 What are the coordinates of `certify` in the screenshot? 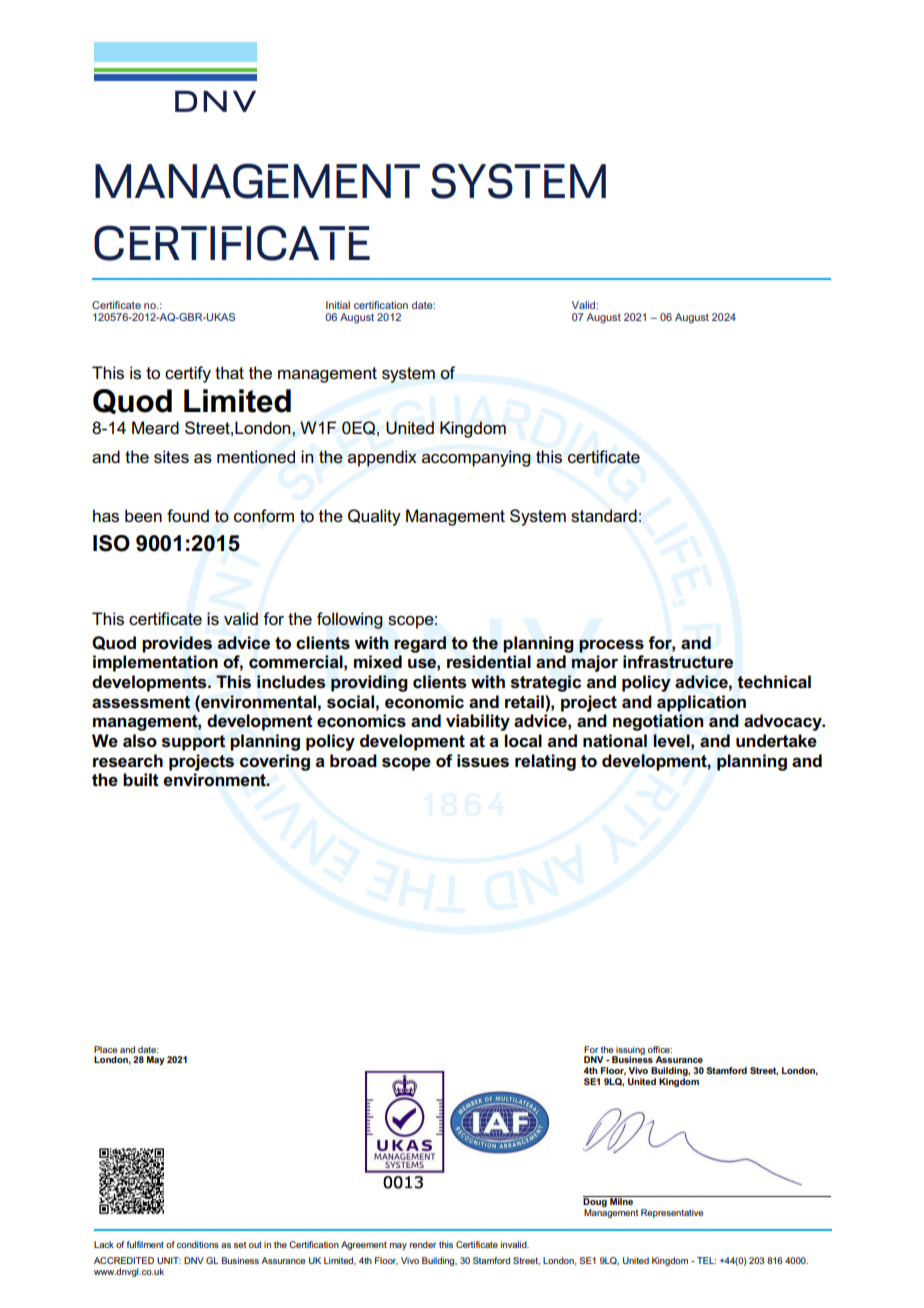 It's located at (188, 374).
